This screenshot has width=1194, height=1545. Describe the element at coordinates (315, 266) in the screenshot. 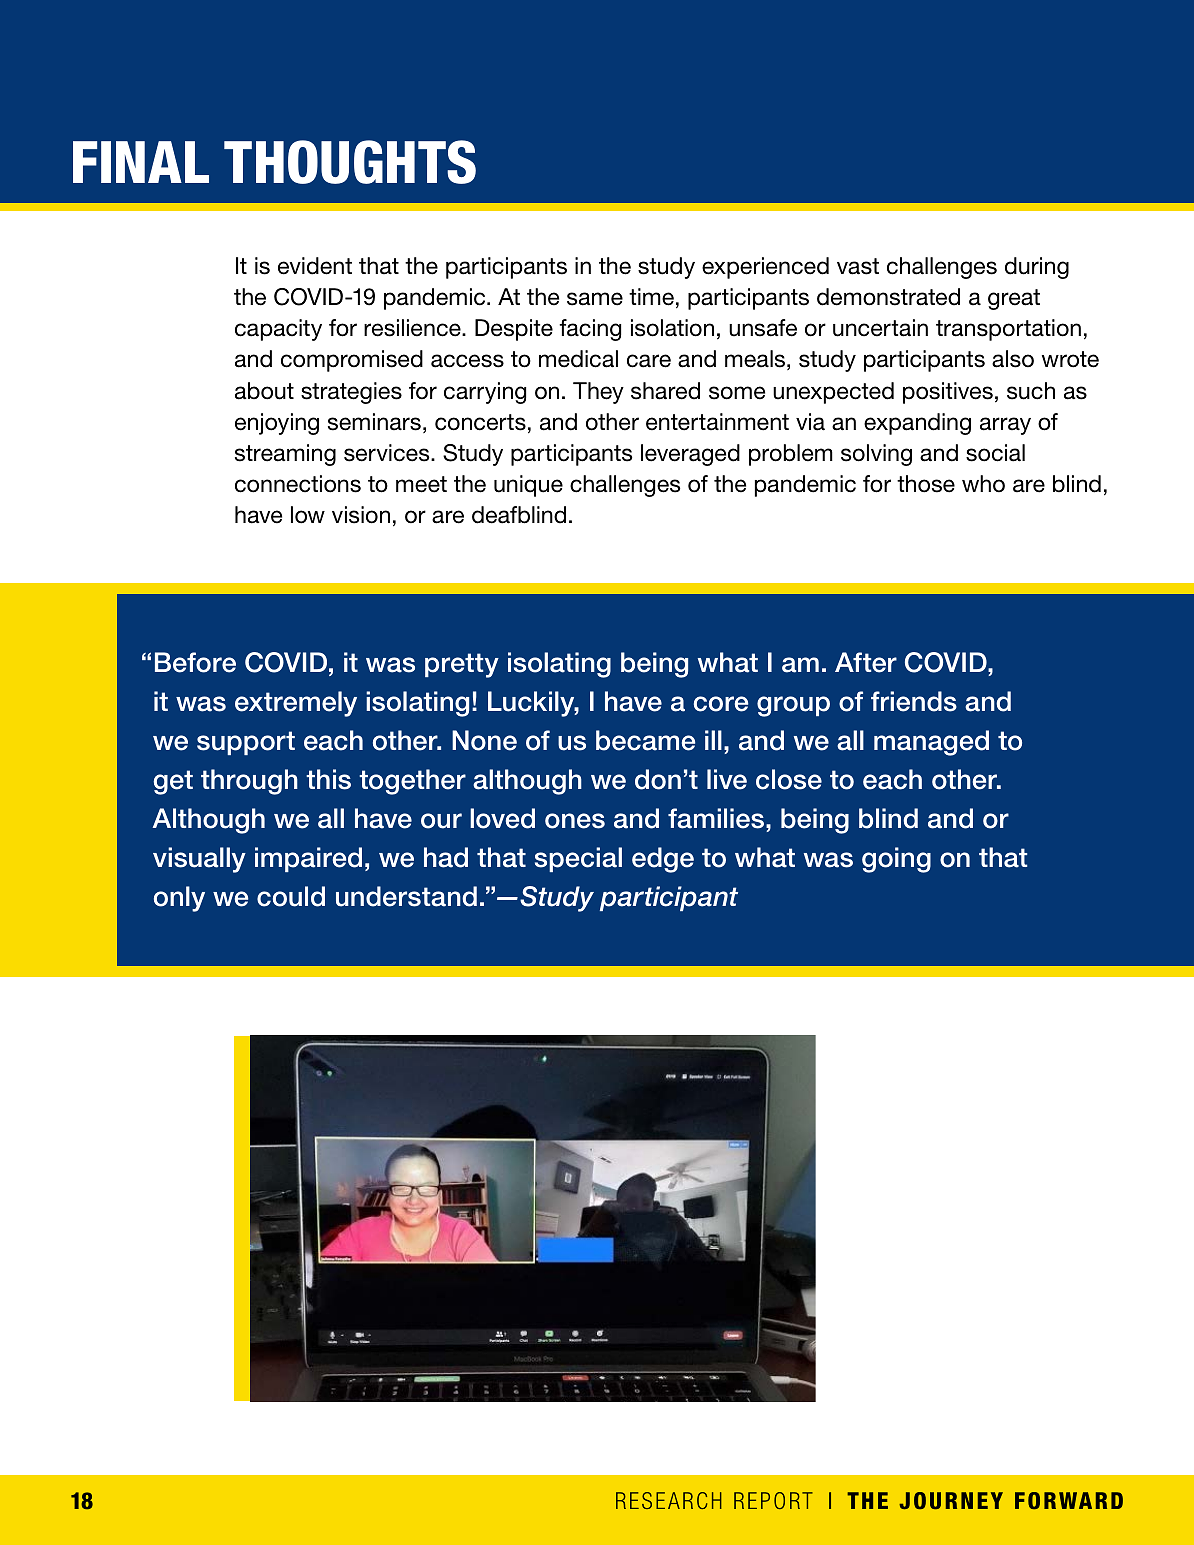

I see `evident` at that location.
